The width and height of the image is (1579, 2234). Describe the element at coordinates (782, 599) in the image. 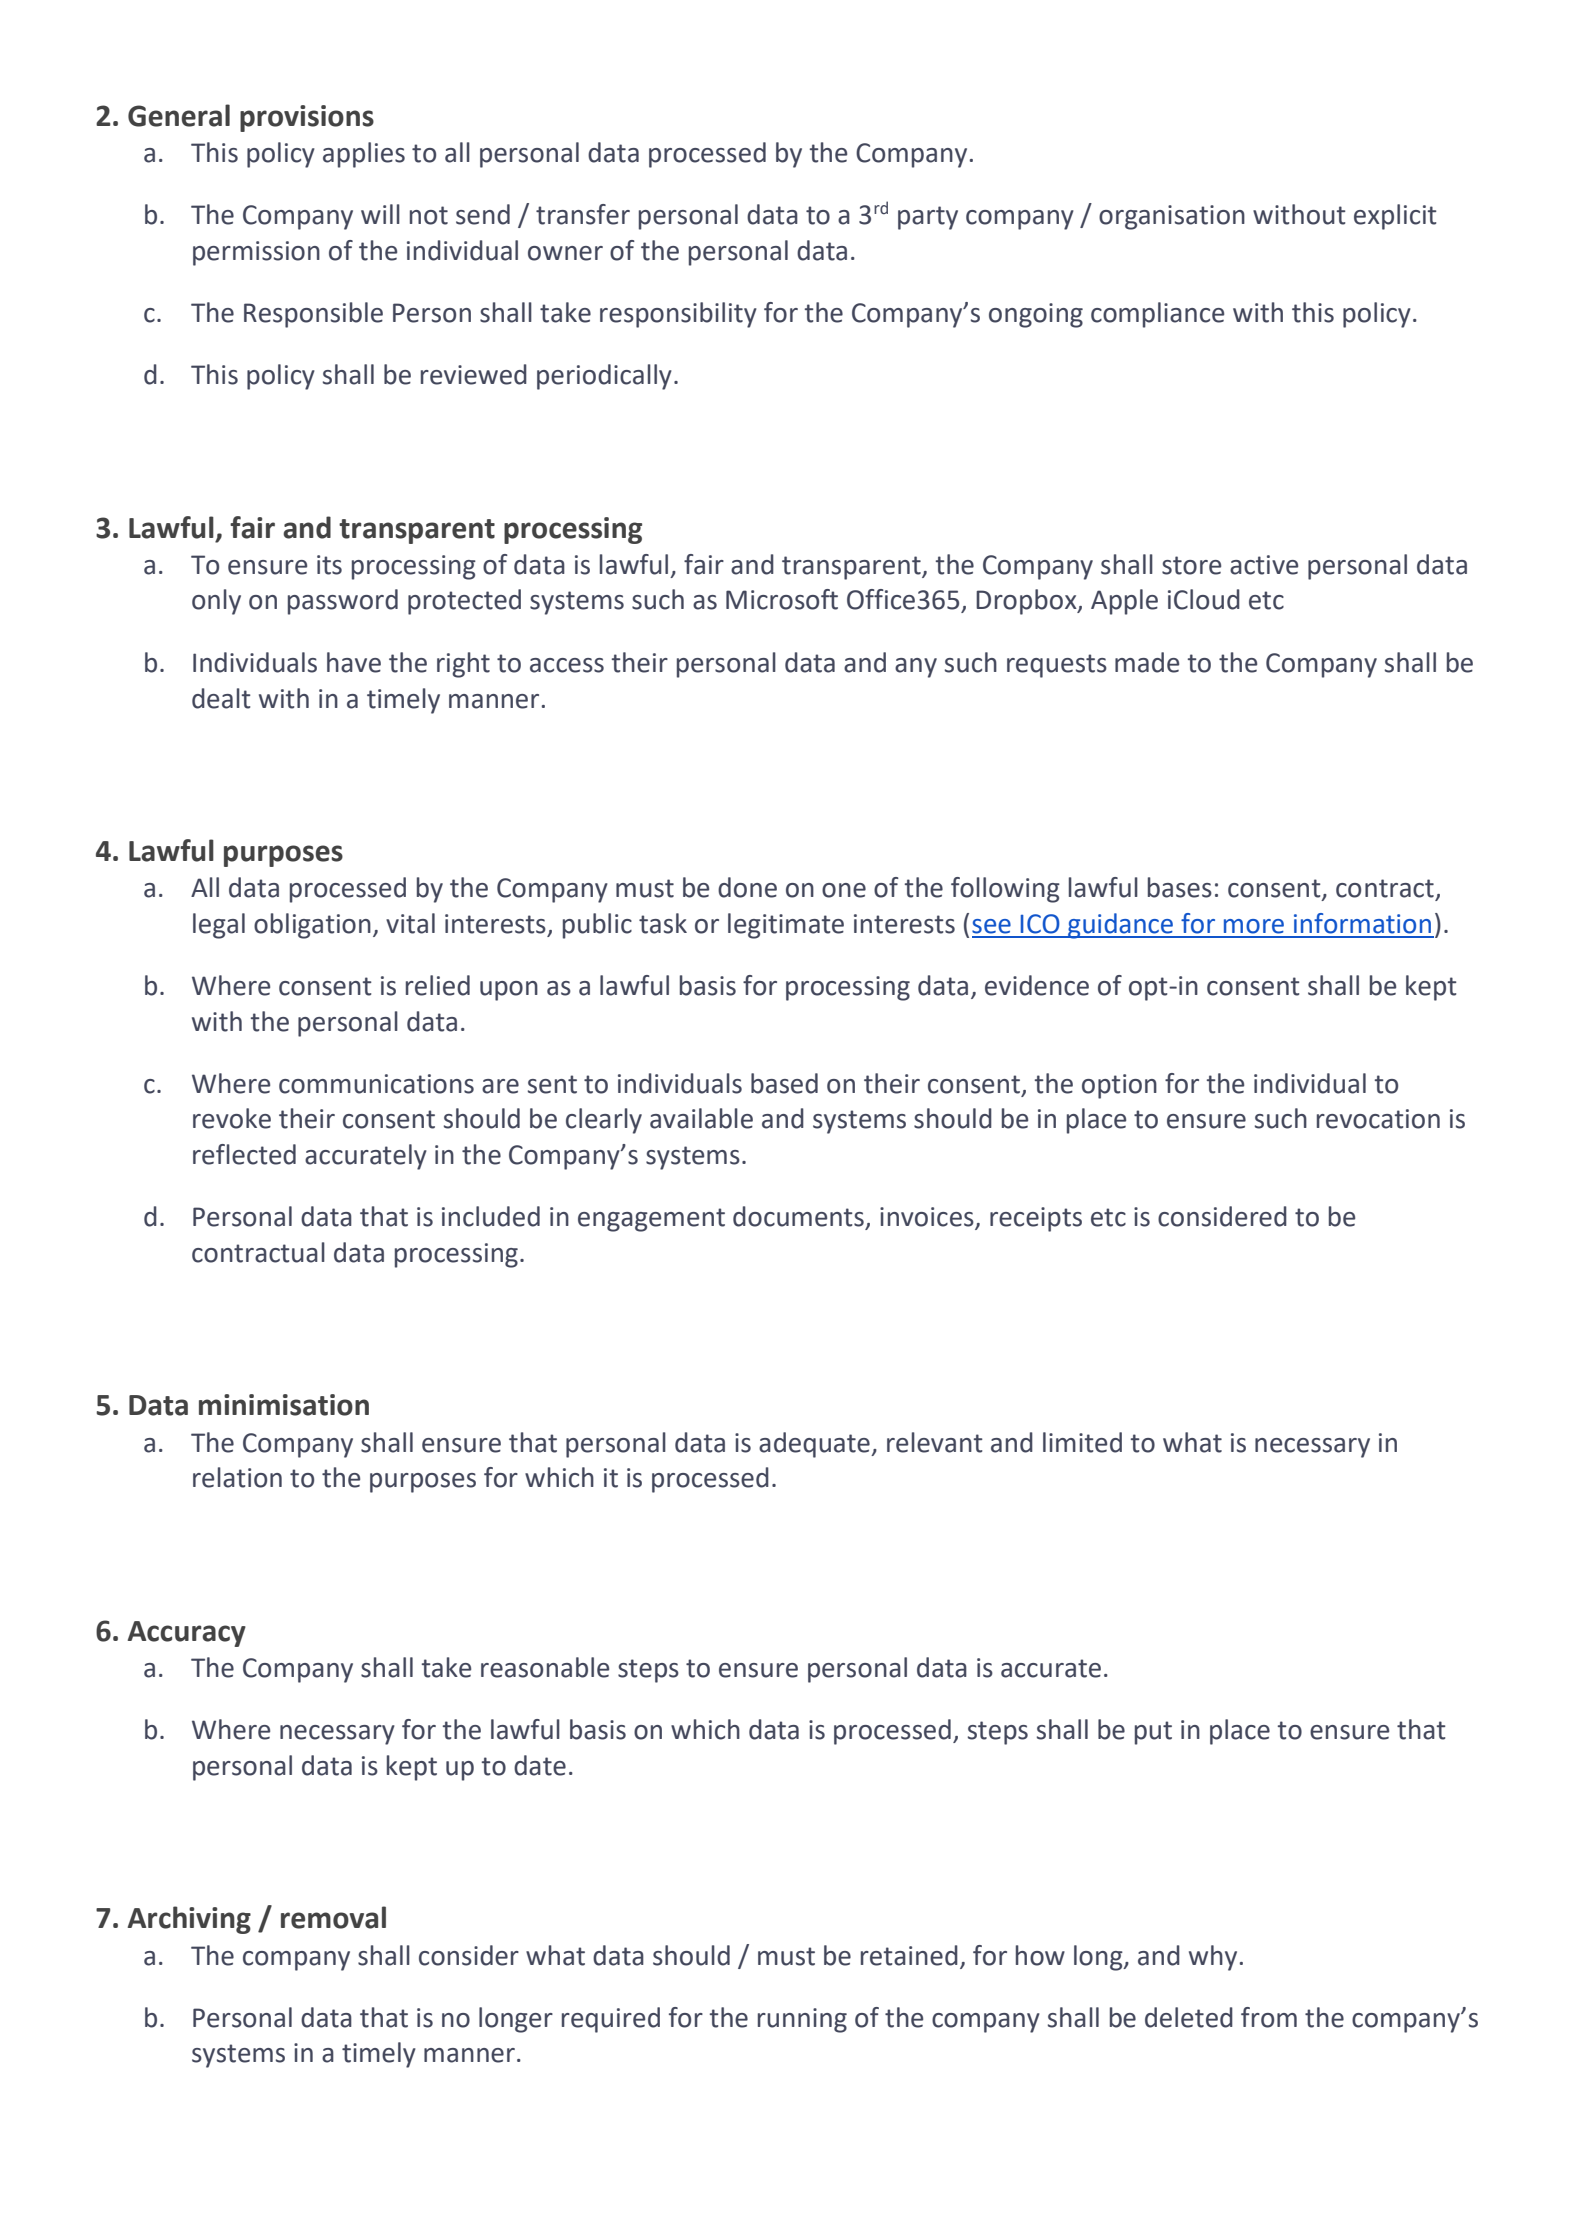

I see `Microsoft` at that location.
